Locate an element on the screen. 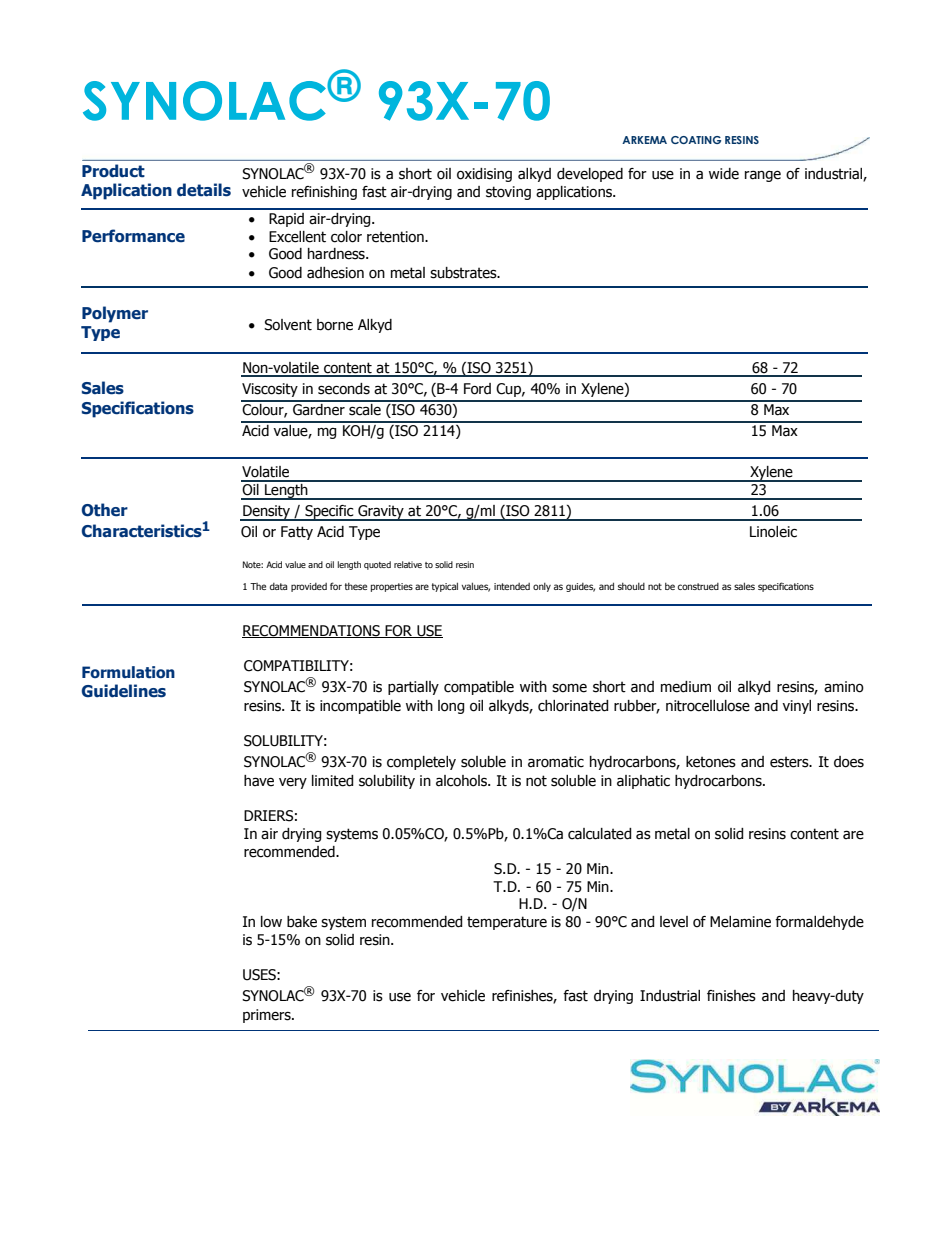 Image resolution: width=952 pixels, height=1233 pixels. range is located at coordinates (763, 176).
